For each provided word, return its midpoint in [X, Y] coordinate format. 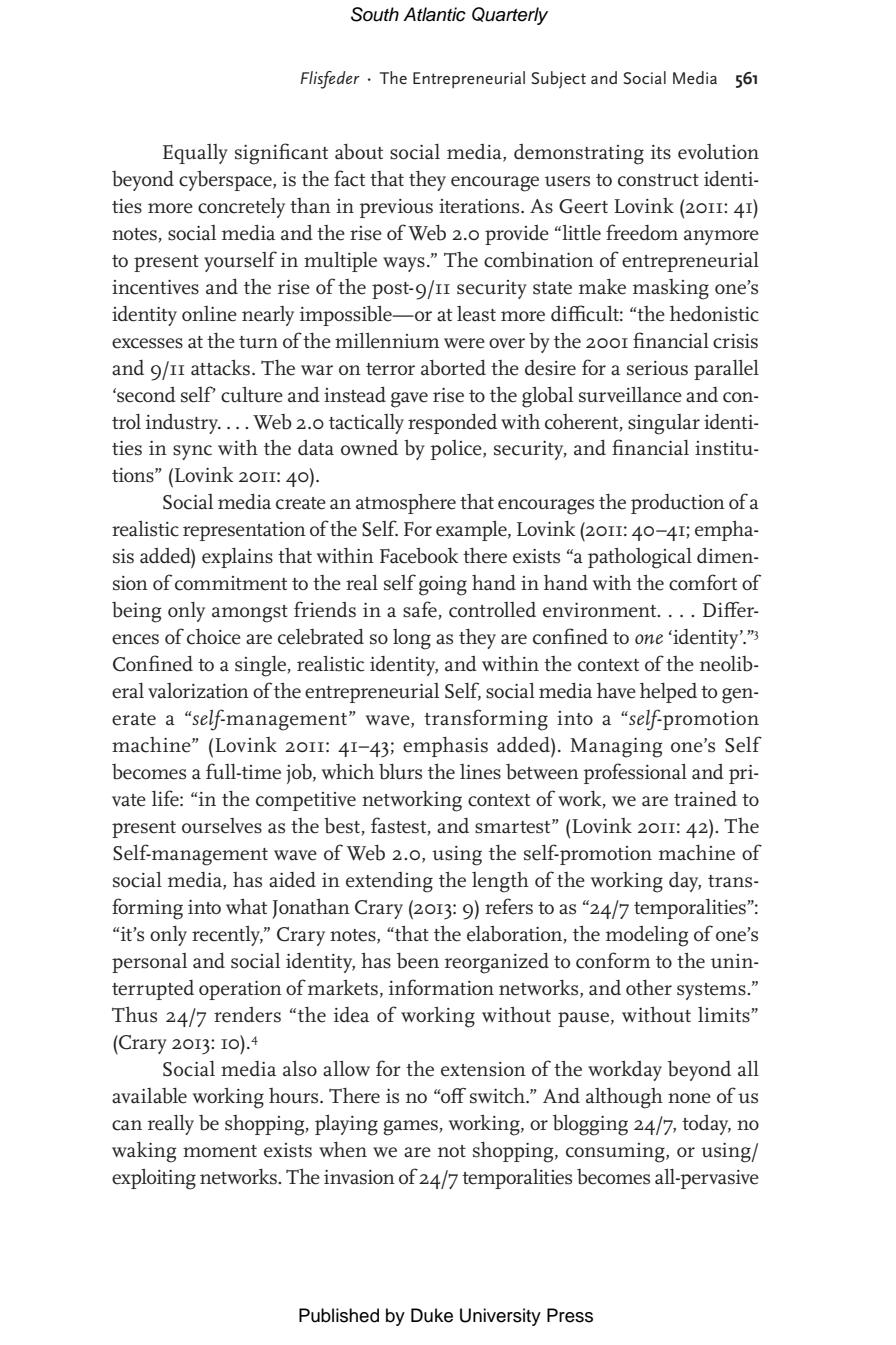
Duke [432, 1315]
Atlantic [434, 14]
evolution [718, 152]
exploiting [154, 1179]
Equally [195, 154]
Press [570, 1315]
